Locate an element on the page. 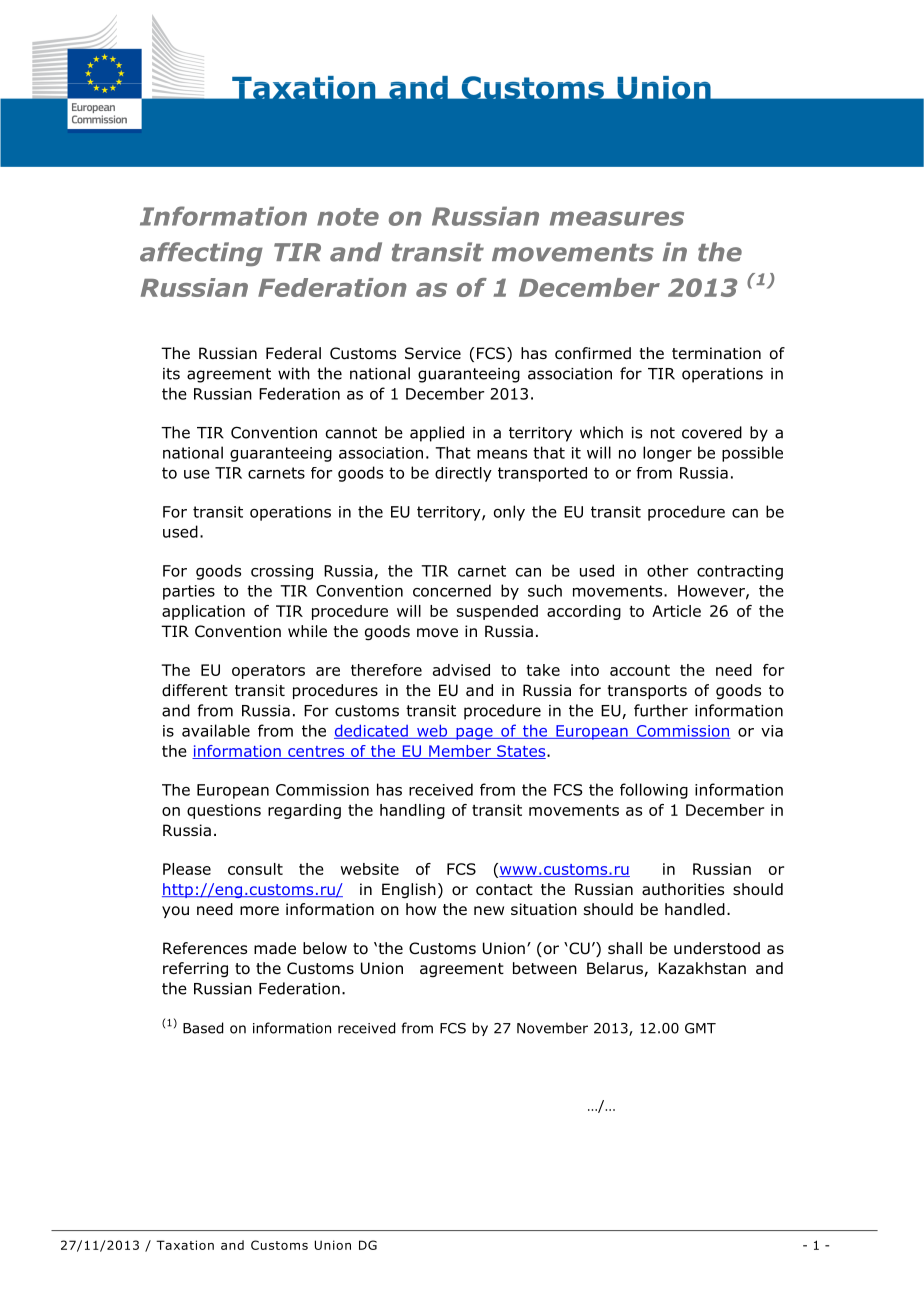 The width and height of the document is (924, 1308). GMT is located at coordinates (700, 1028).
